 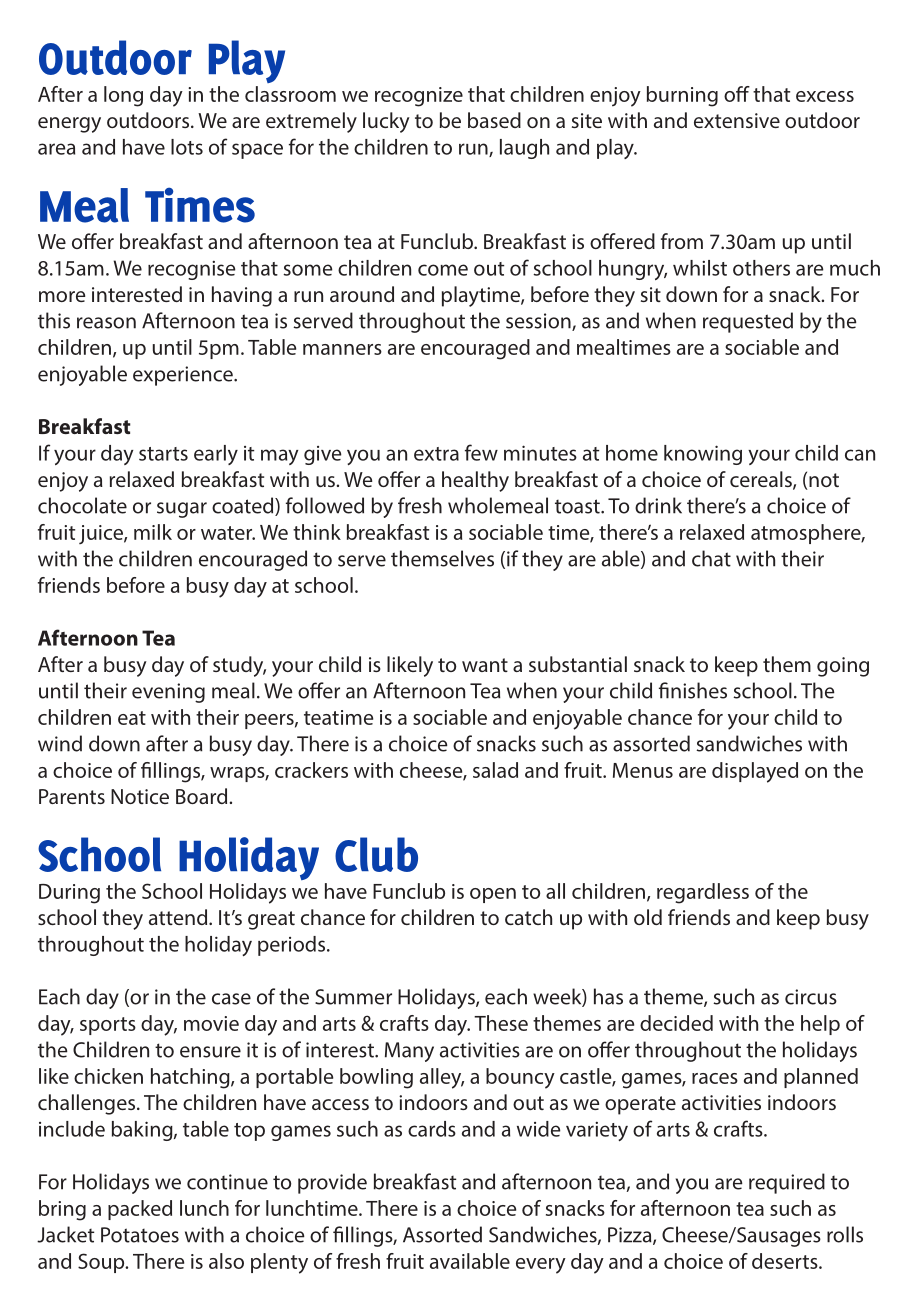 I want to click on knowing, so click(x=703, y=455).
